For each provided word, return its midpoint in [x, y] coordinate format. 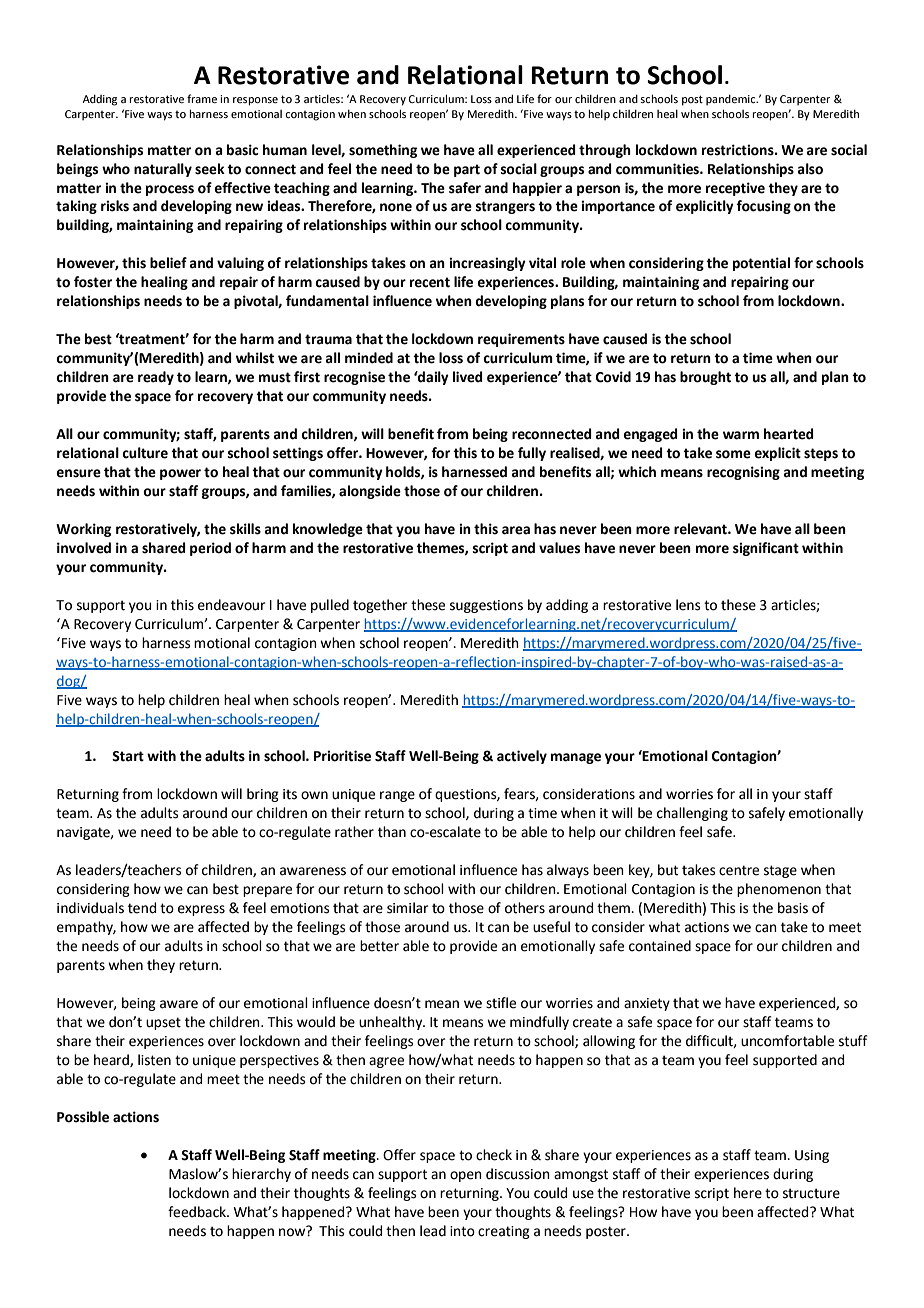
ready [156, 378]
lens [688, 605]
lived [468, 377]
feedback [198, 1212]
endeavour [231, 605]
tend [142, 908]
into [462, 1231]
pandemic [732, 100]
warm [741, 435]
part [467, 170]
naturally [163, 170]
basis [793, 908]
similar [407, 908]
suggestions [486, 606]
